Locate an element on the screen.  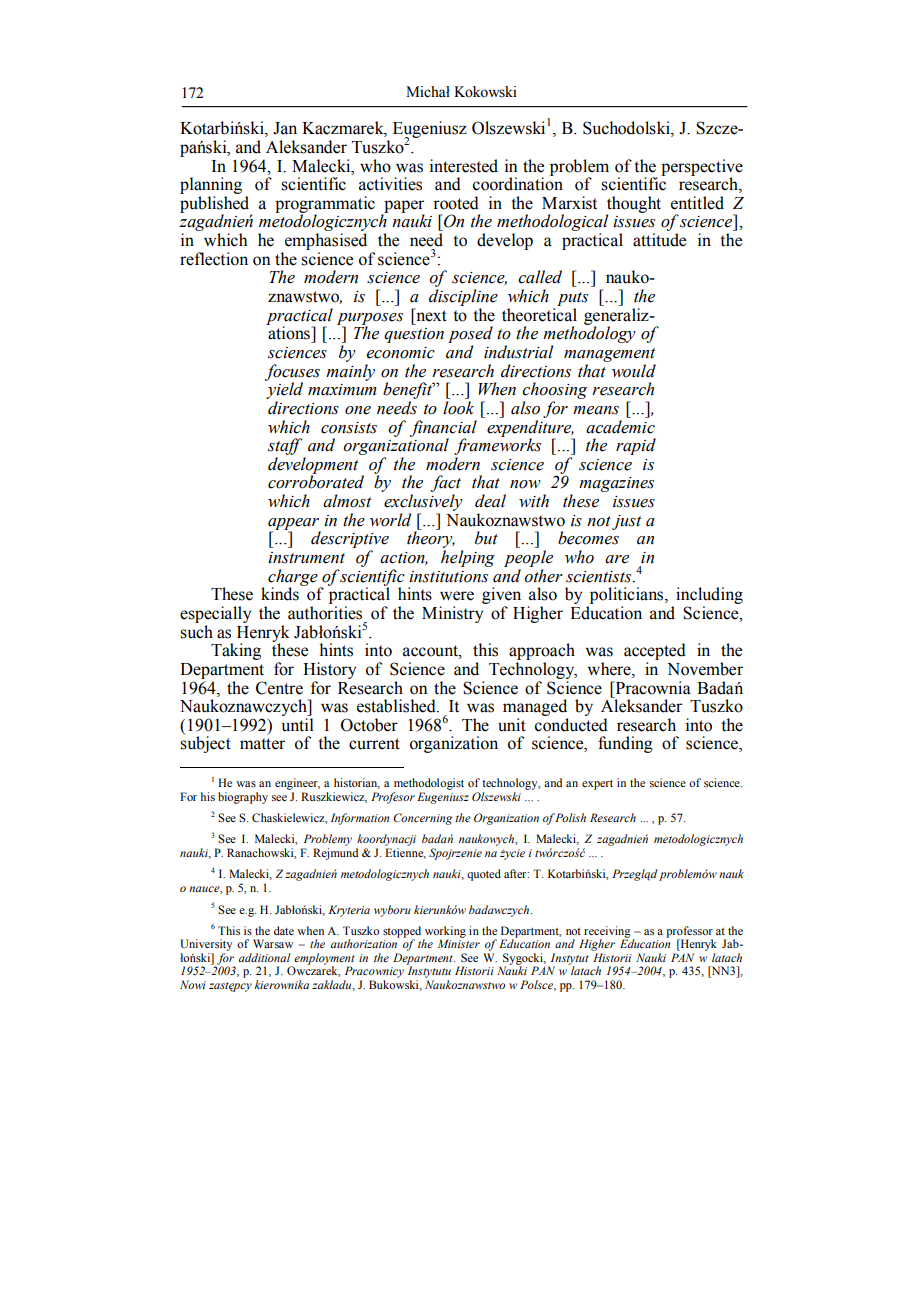
Warsaw is located at coordinates (273, 943).
